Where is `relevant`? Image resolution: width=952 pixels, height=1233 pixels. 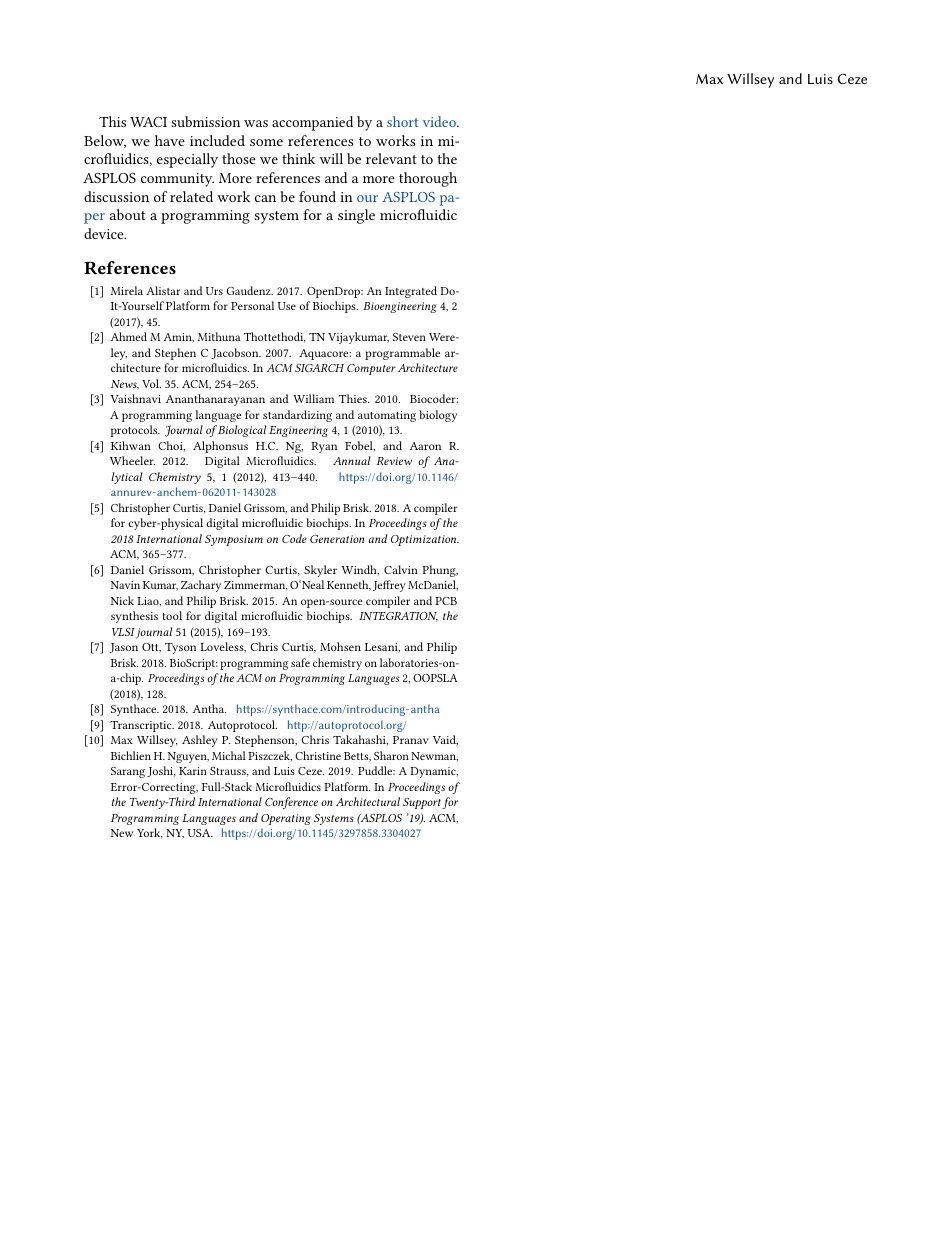
relevant is located at coordinates (391, 158).
